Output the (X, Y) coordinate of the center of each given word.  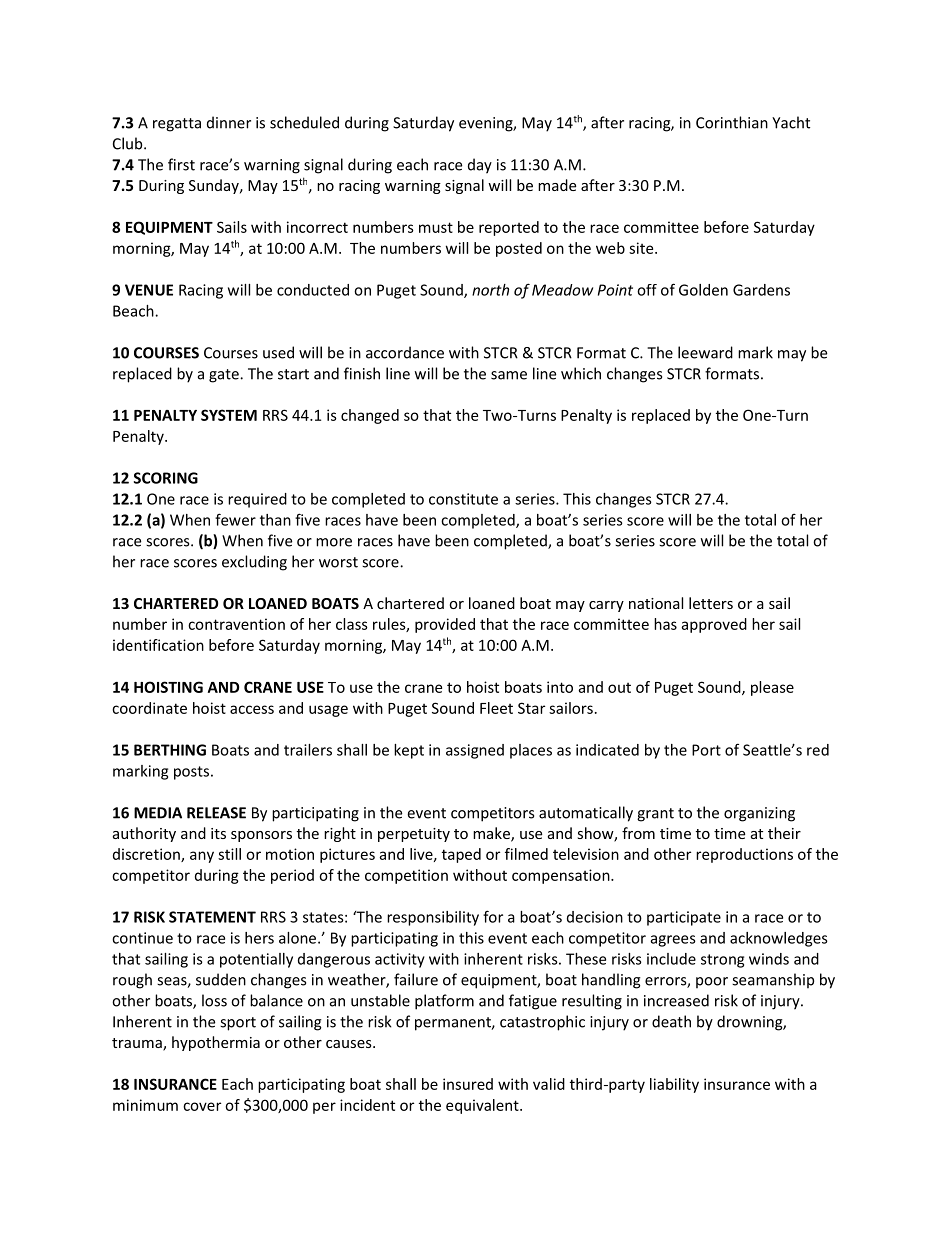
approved (714, 625)
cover (202, 1106)
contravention (236, 624)
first (181, 164)
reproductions (744, 855)
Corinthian (732, 122)
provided (445, 625)
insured (468, 1084)
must (436, 227)
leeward (705, 352)
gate (225, 376)
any (202, 857)
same (509, 375)
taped (461, 855)
